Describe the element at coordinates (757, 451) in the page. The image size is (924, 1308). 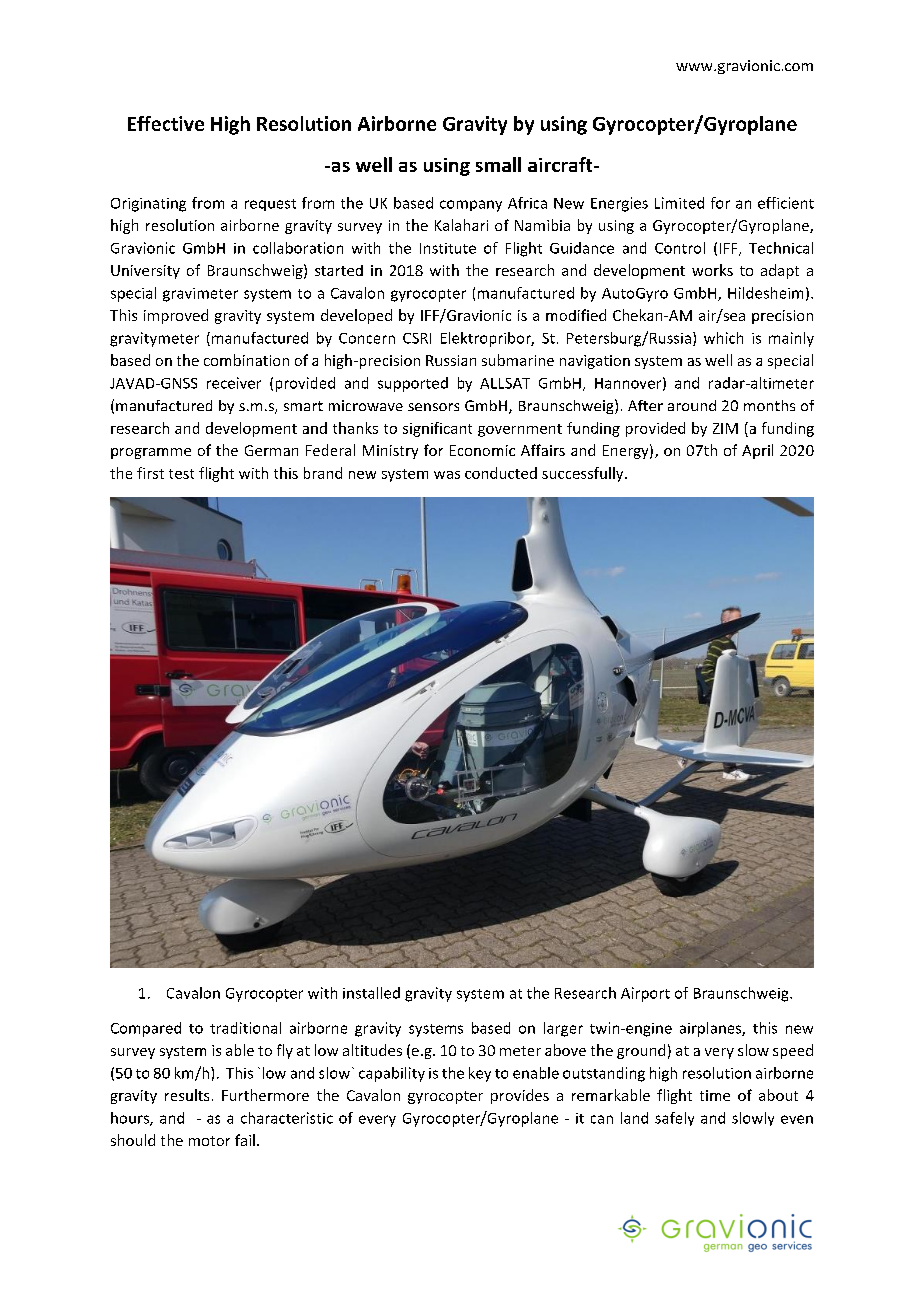
I see `April` at that location.
